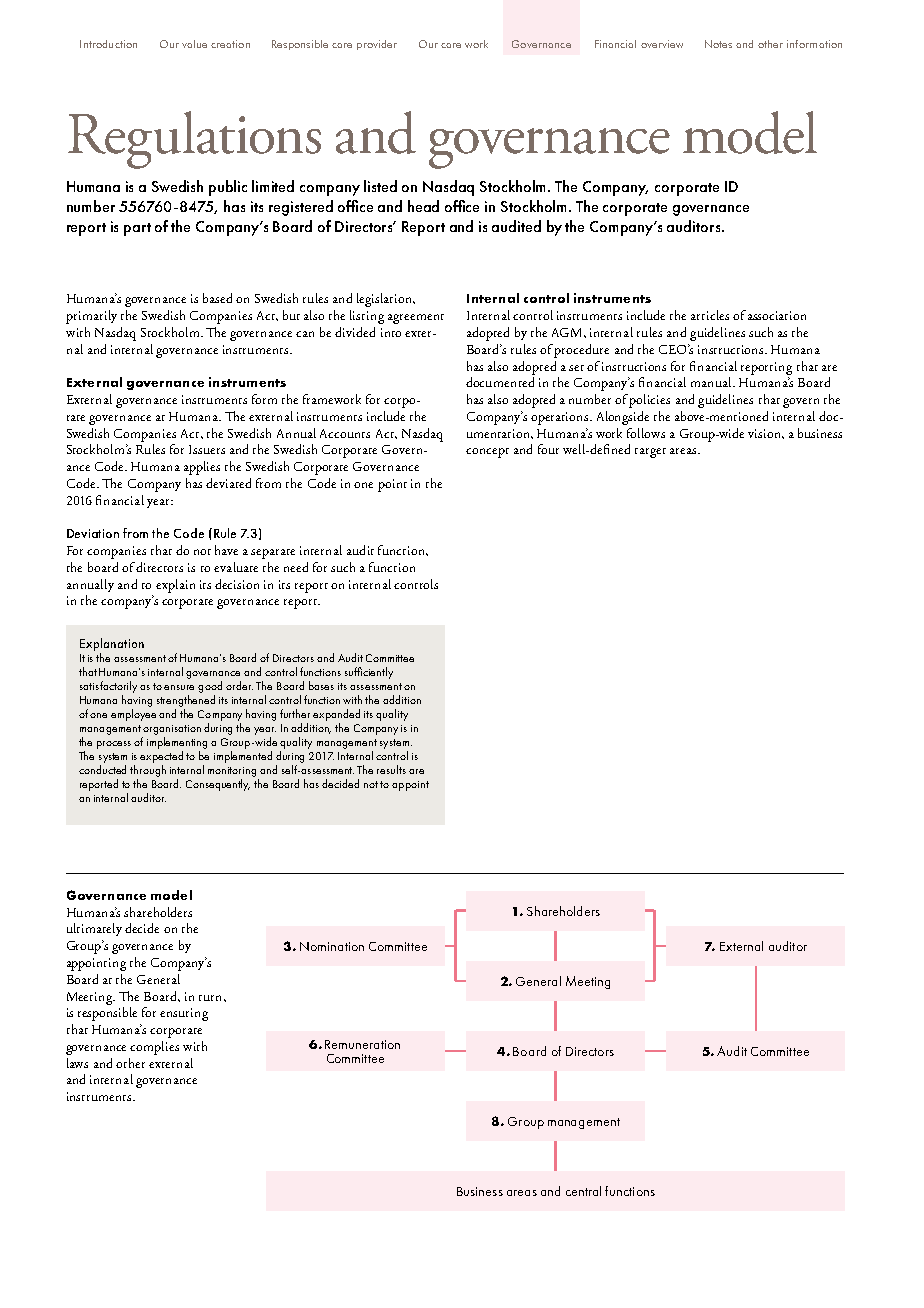 The image size is (924, 1308). Describe the element at coordinates (194, 44) in the page. I see `value` at that location.
